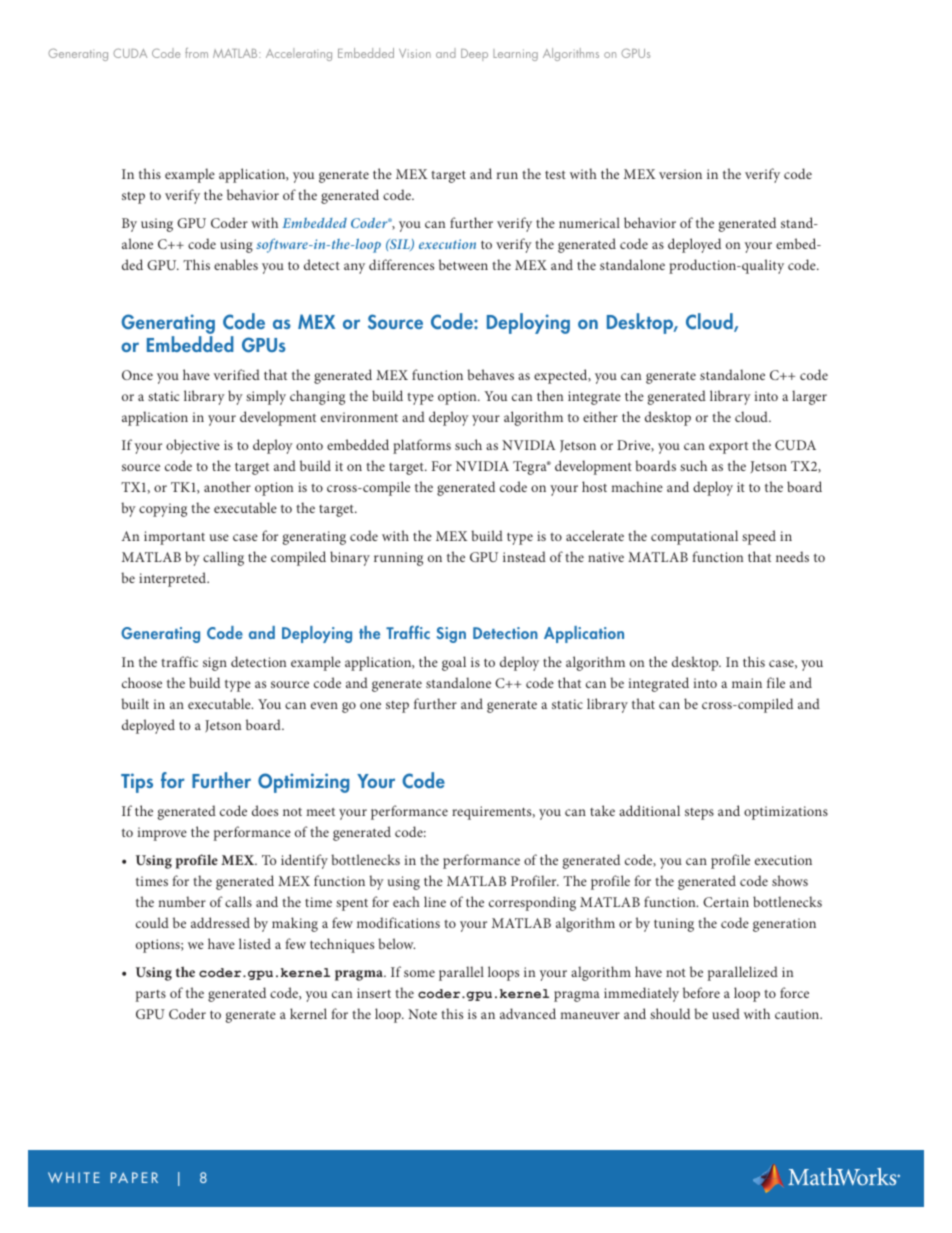 The width and height of the screenshot is (952, 1233). Describe the element at coordinates (193, 446) in the screenshot. I see `objective` at that location.
